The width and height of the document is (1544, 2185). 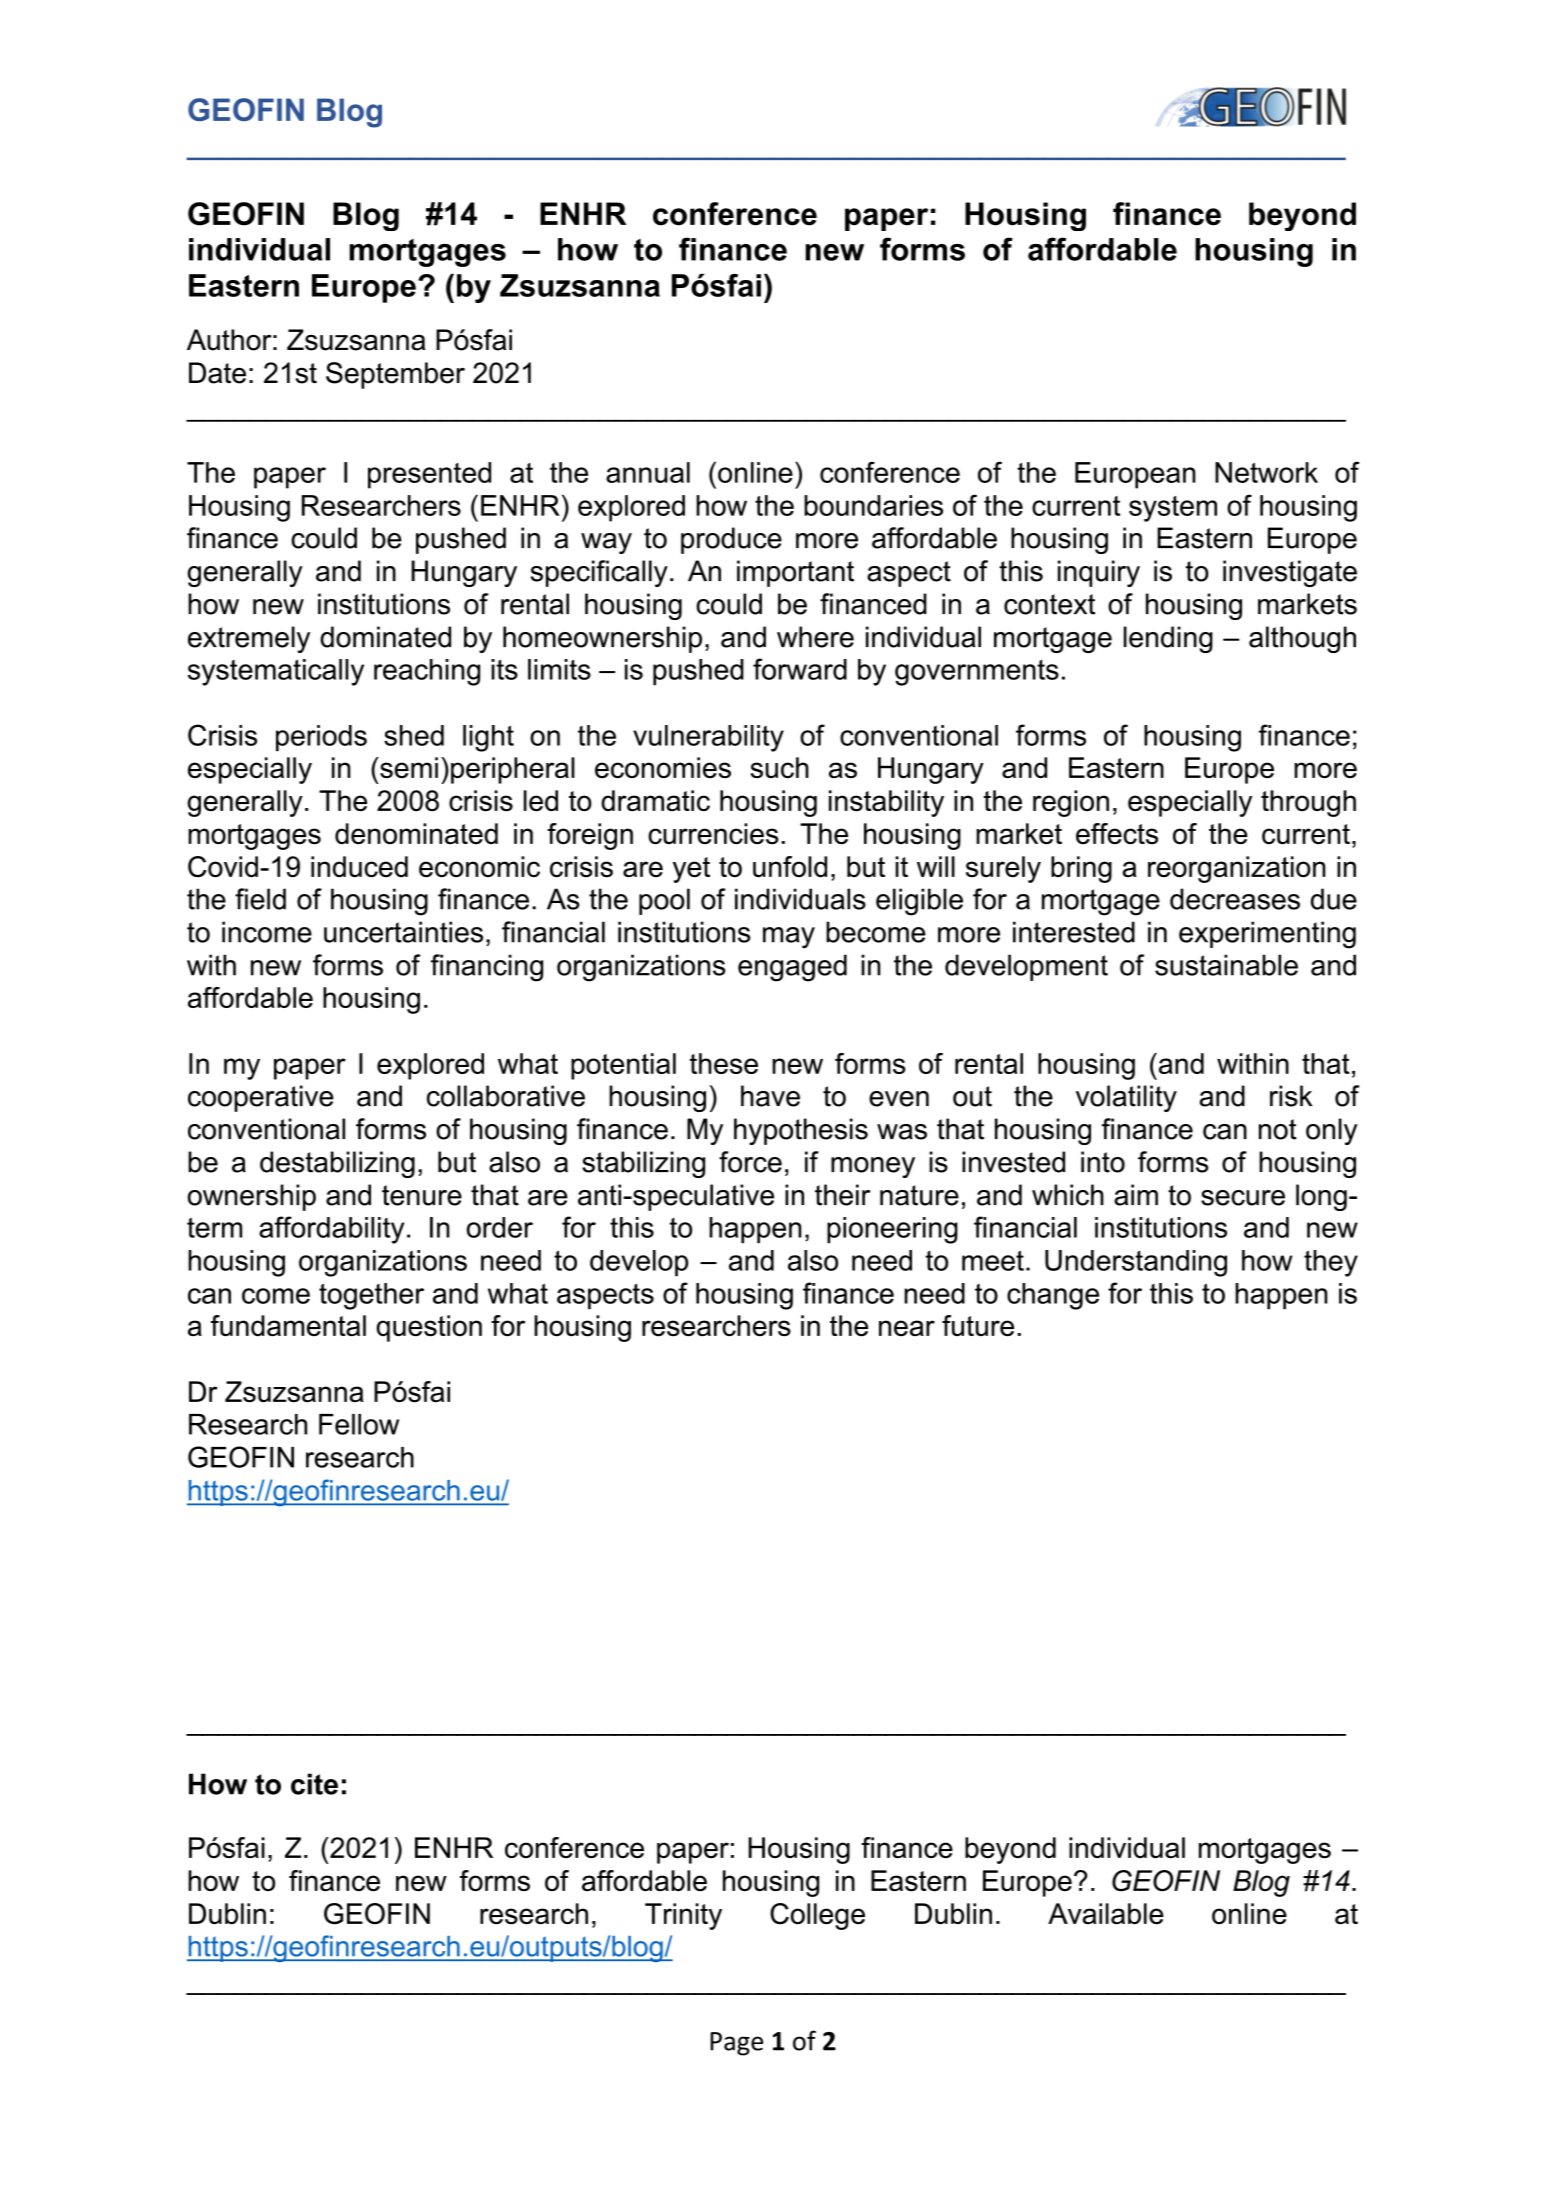 I want to click on tenure, so click(x=422, y=1195).
